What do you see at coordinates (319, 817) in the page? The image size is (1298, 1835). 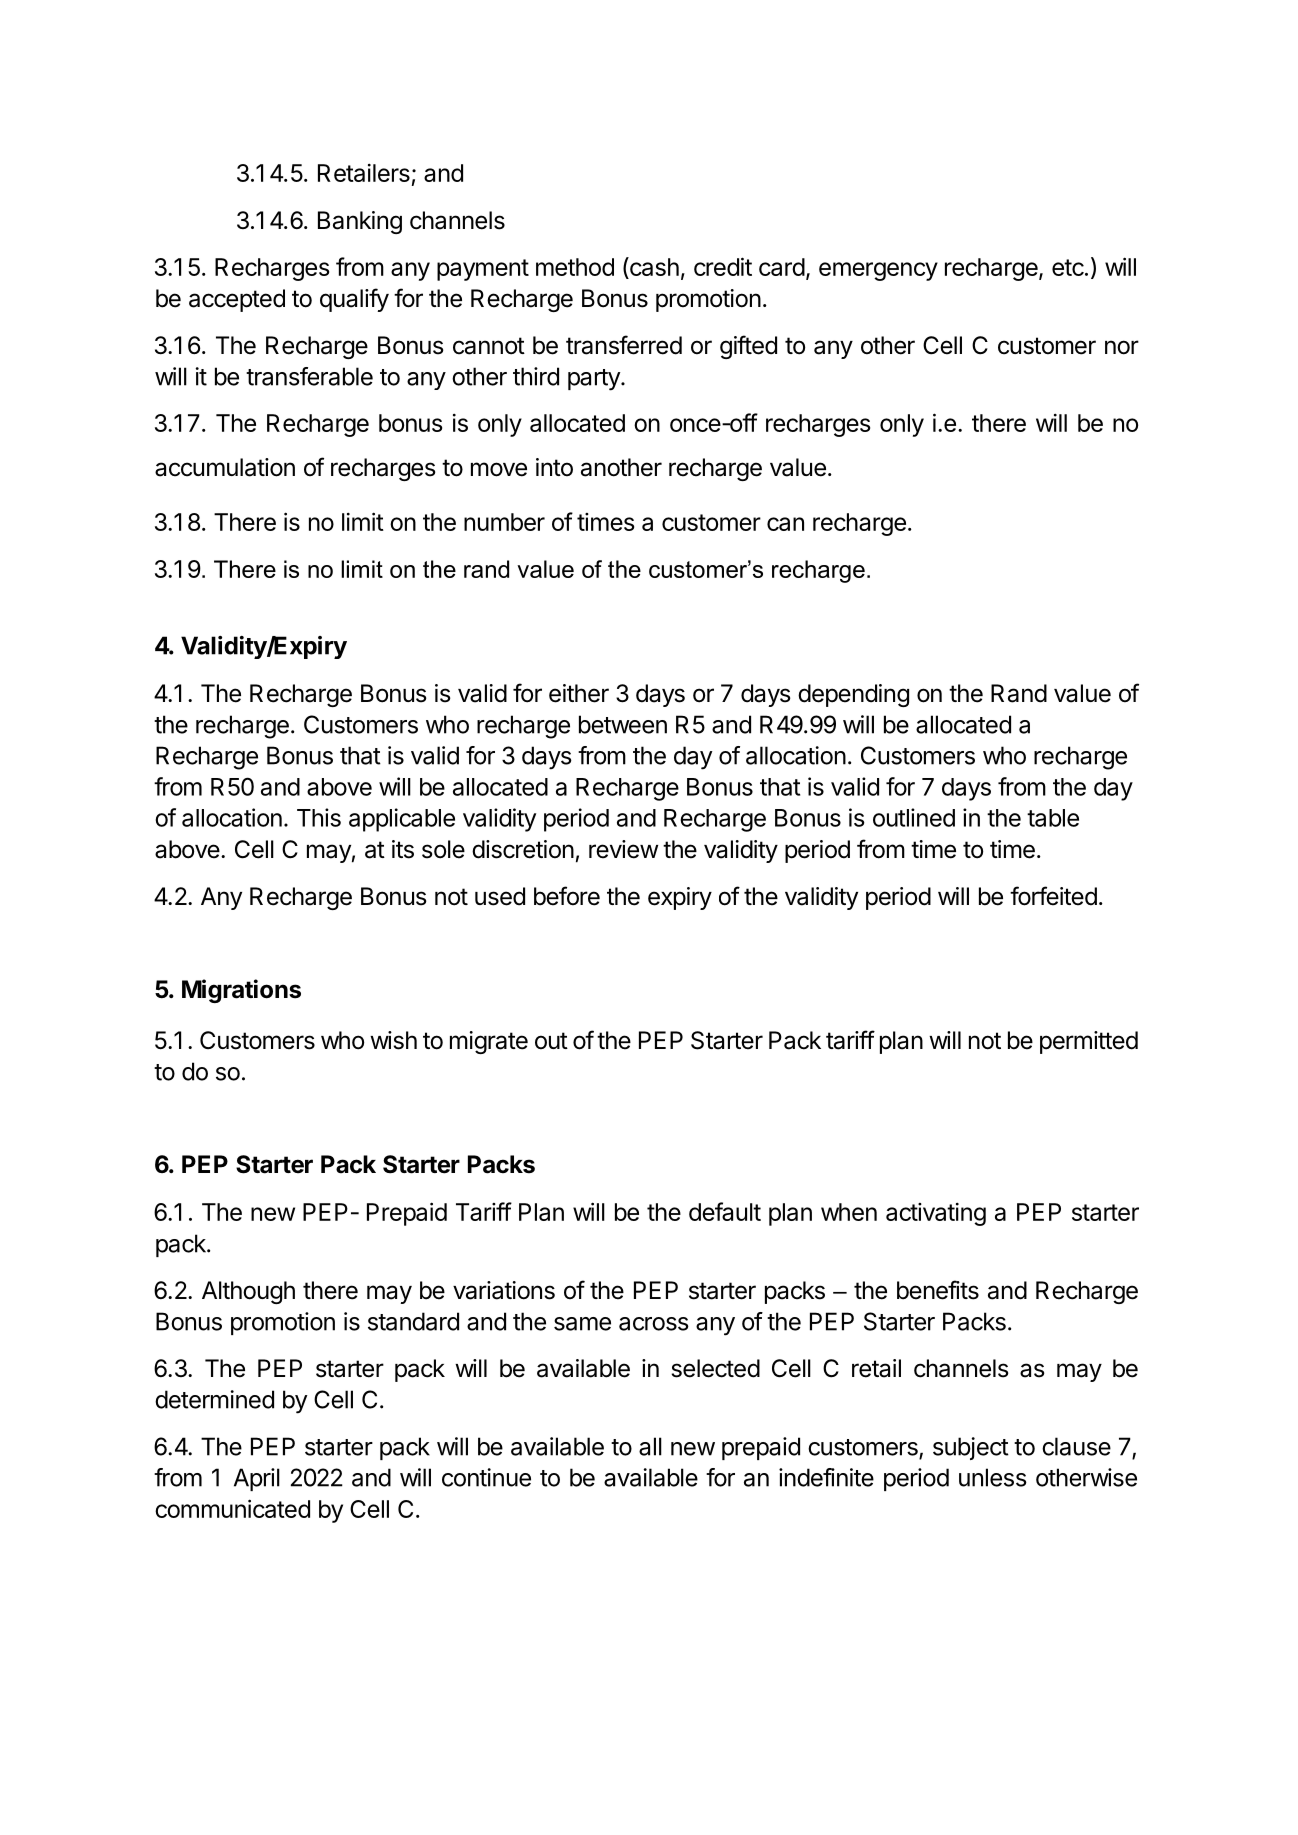 I see `This` at bounding box center [319, 817].
